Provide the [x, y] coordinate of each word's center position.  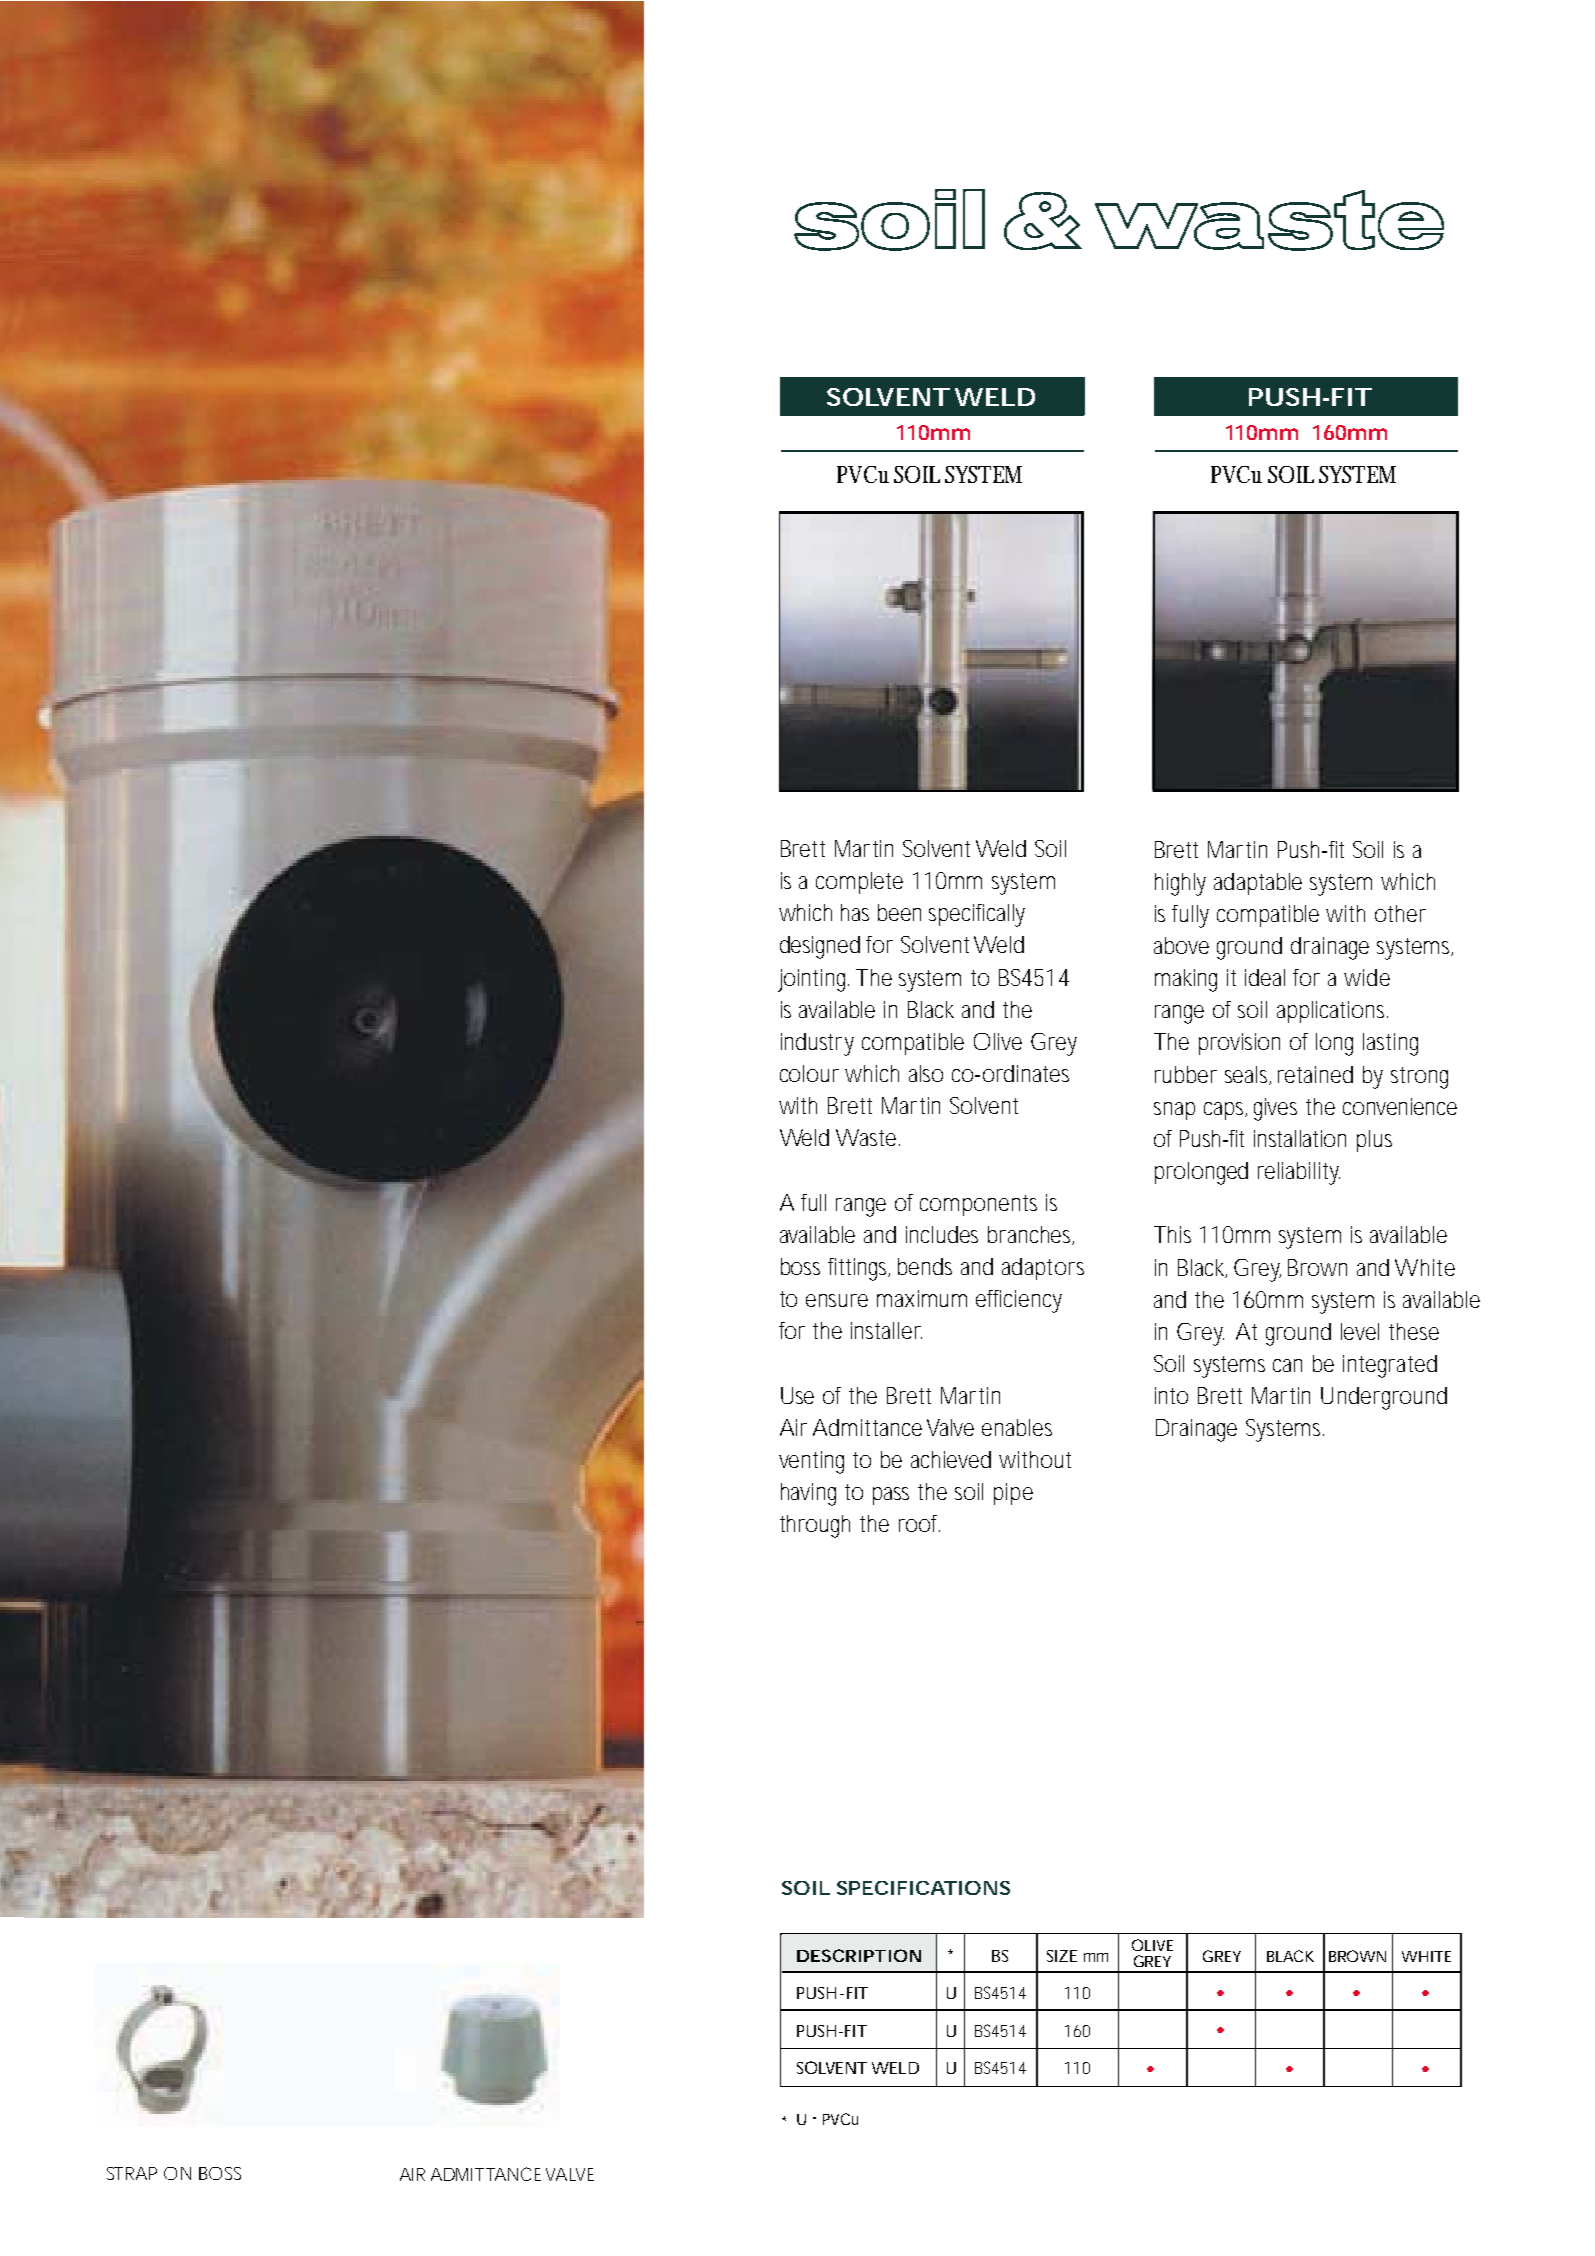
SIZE [1062, 1956]
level [1360, 1331]
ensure [837, 1300]
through [815, 1526]
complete [859, 883]
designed [820, 947]
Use [797, 1395]
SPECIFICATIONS [923, 1888]
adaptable [1258, 884]
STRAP [132, 2173]
